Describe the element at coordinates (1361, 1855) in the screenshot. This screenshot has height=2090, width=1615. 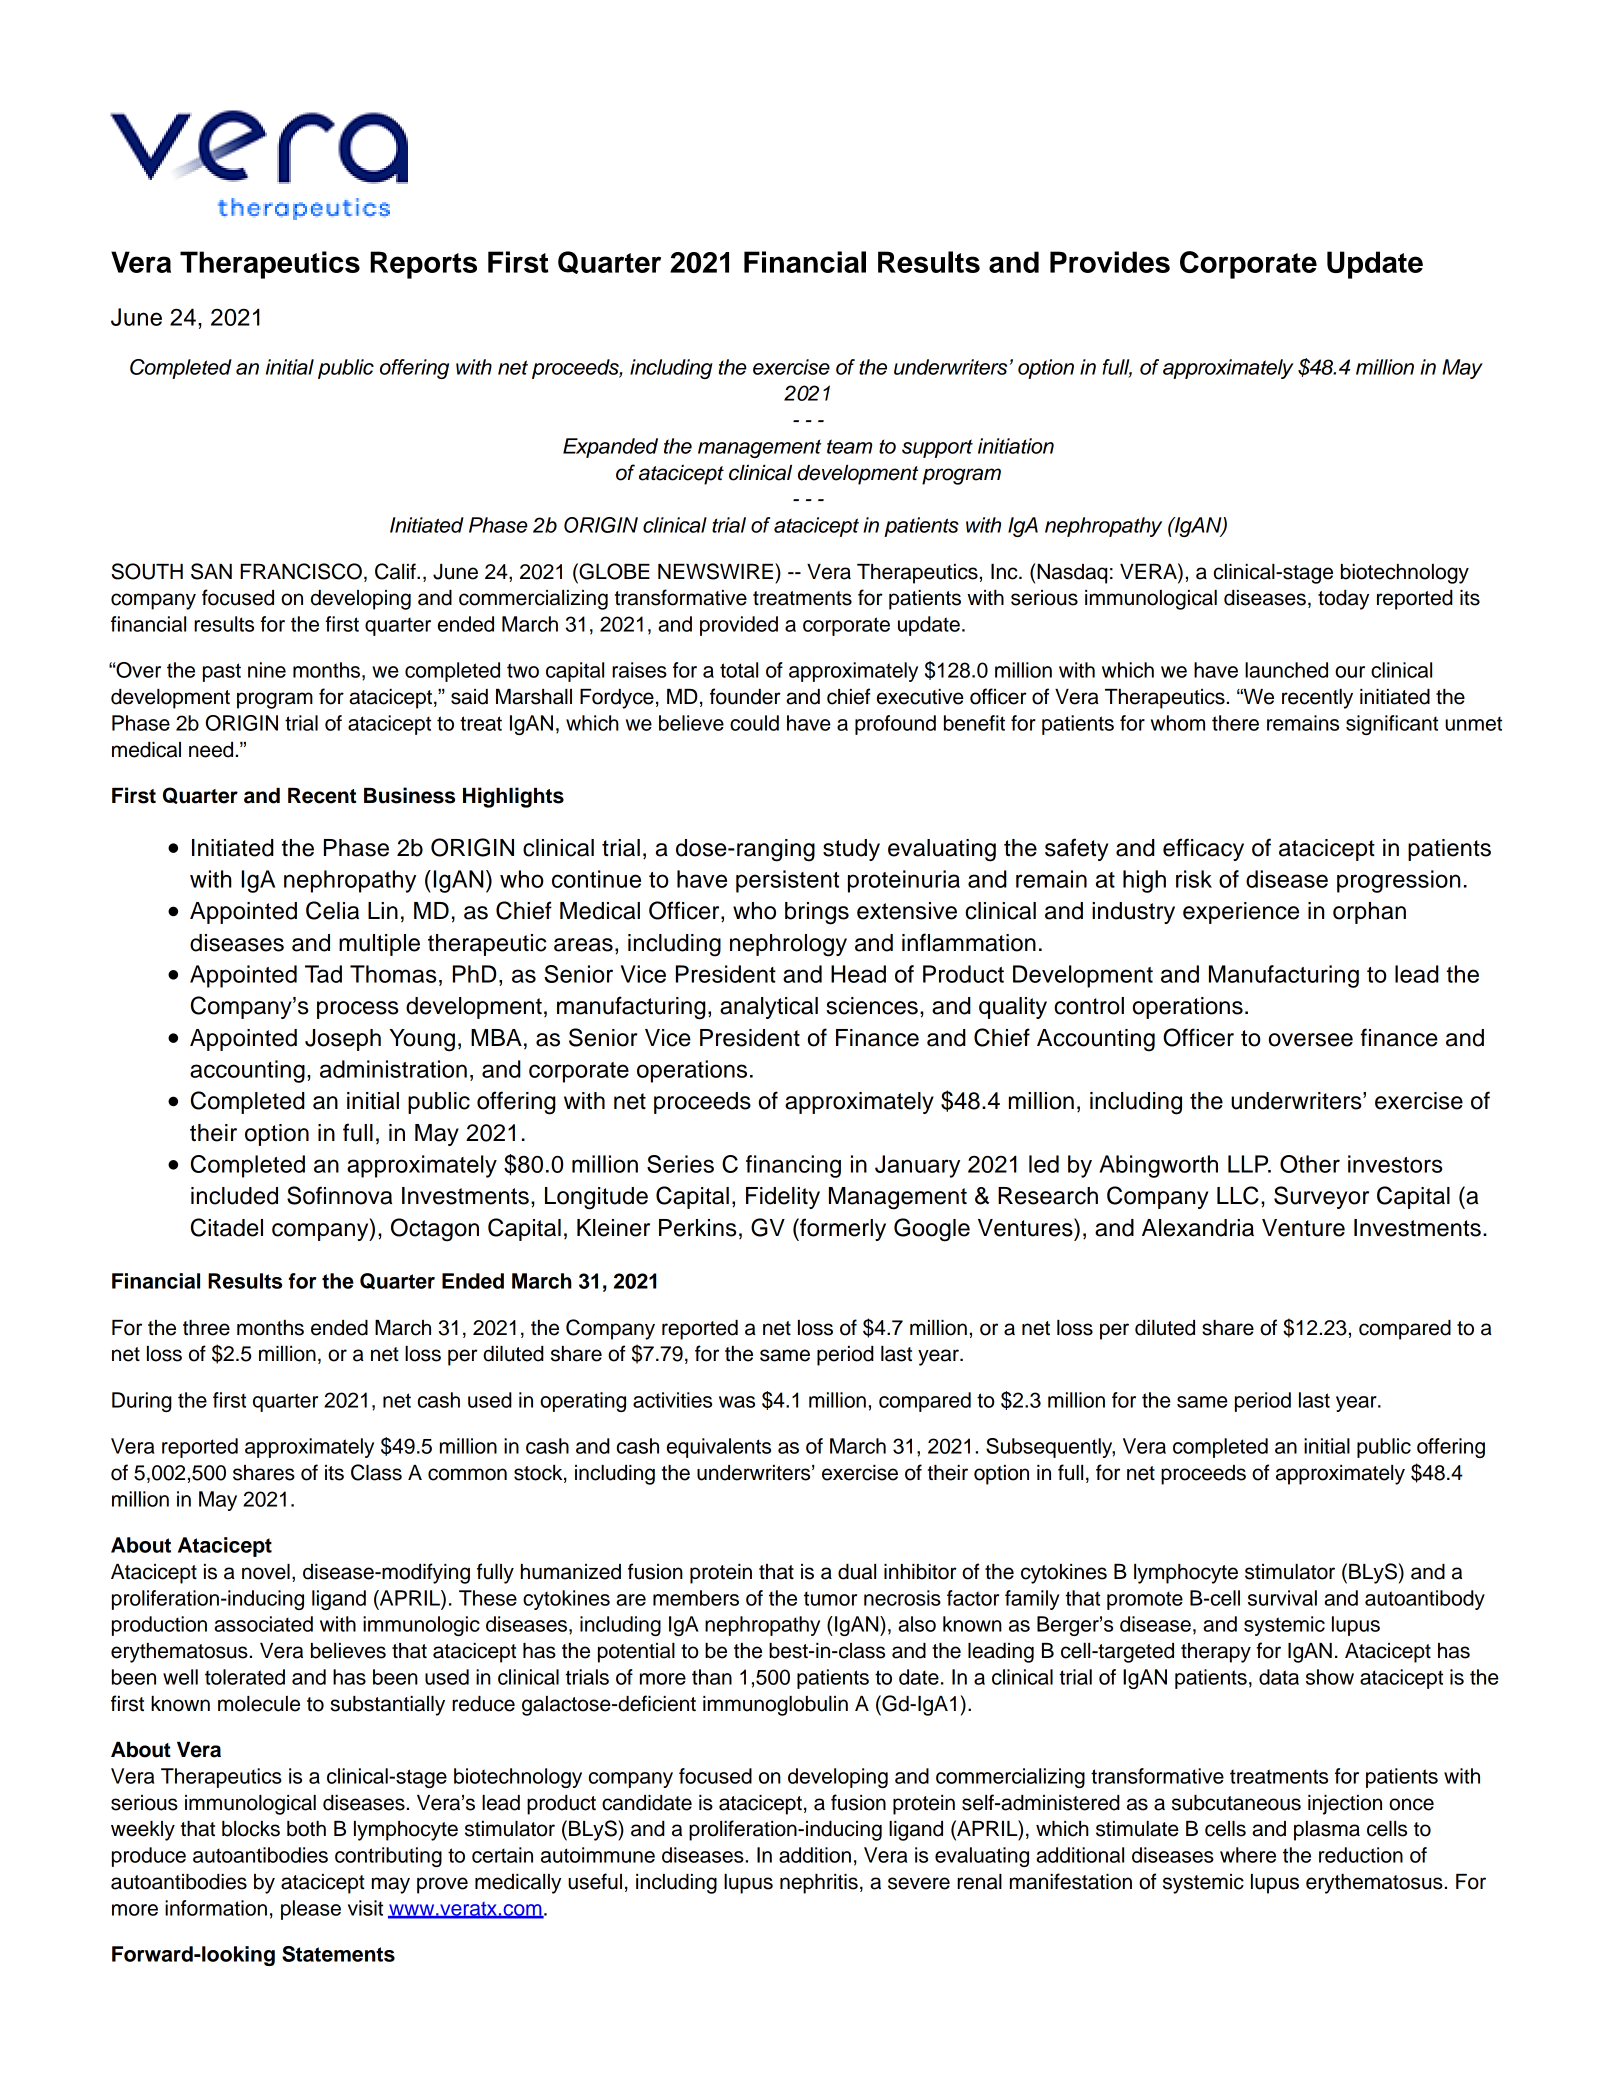
I see `reduction` at that location.
